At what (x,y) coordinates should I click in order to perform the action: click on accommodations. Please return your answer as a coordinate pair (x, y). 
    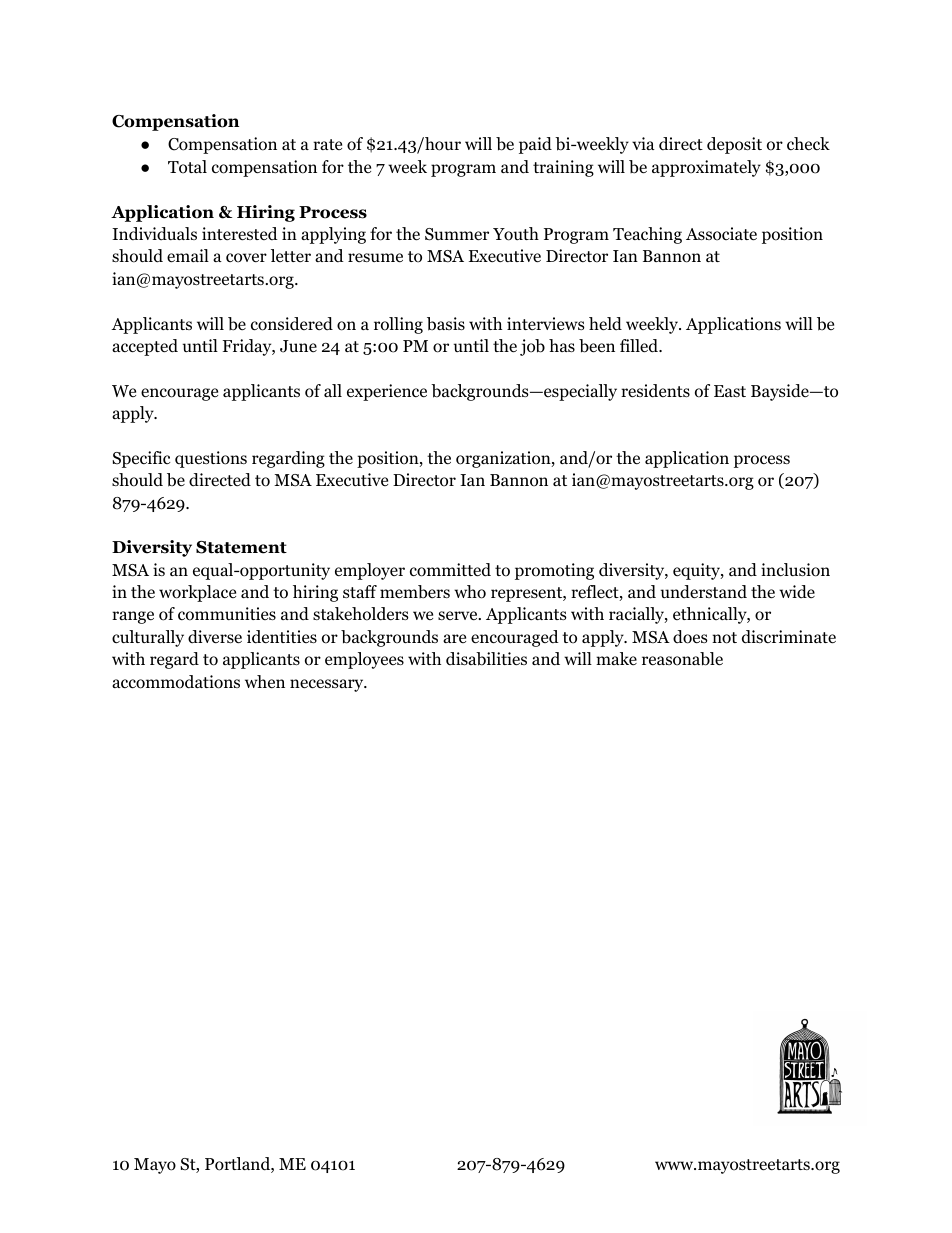
    Looking at the image, I should click on (176, 682).
